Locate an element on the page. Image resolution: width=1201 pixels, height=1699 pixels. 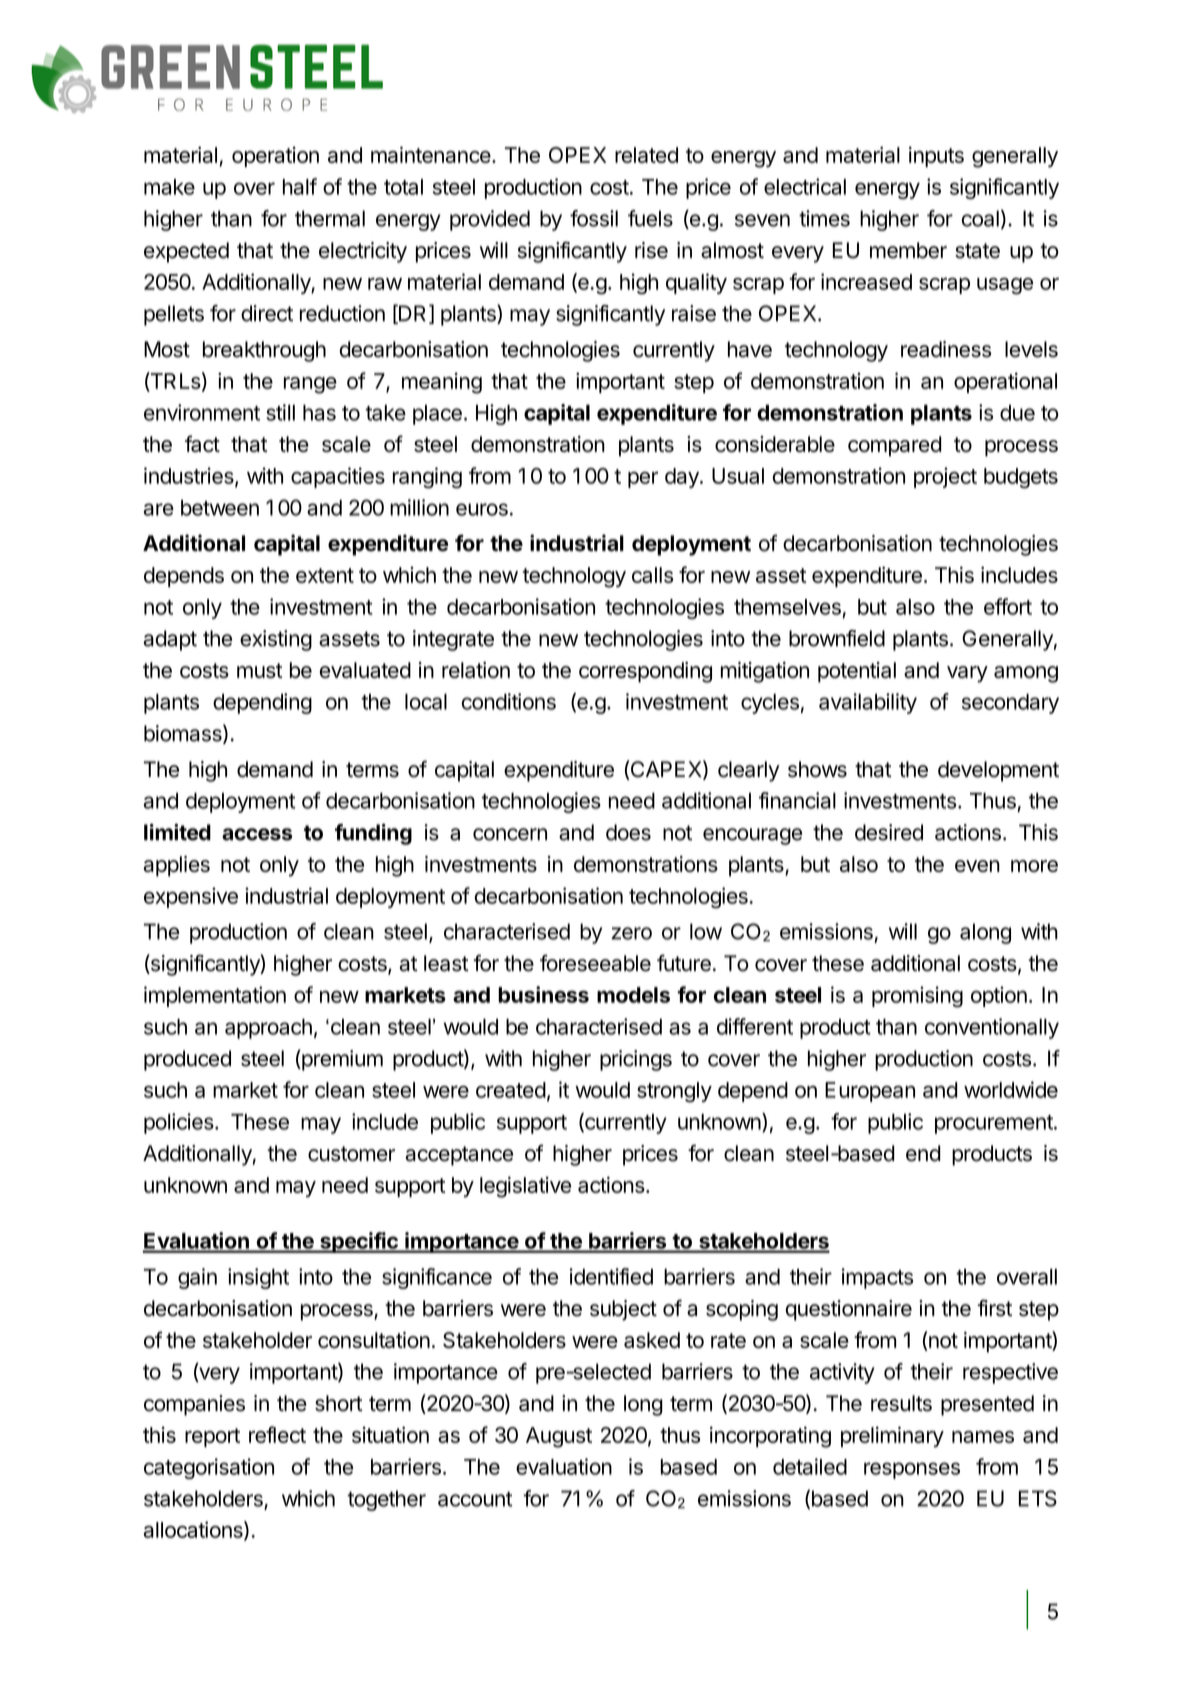
corresponding is located at coordinates (645, 672).
